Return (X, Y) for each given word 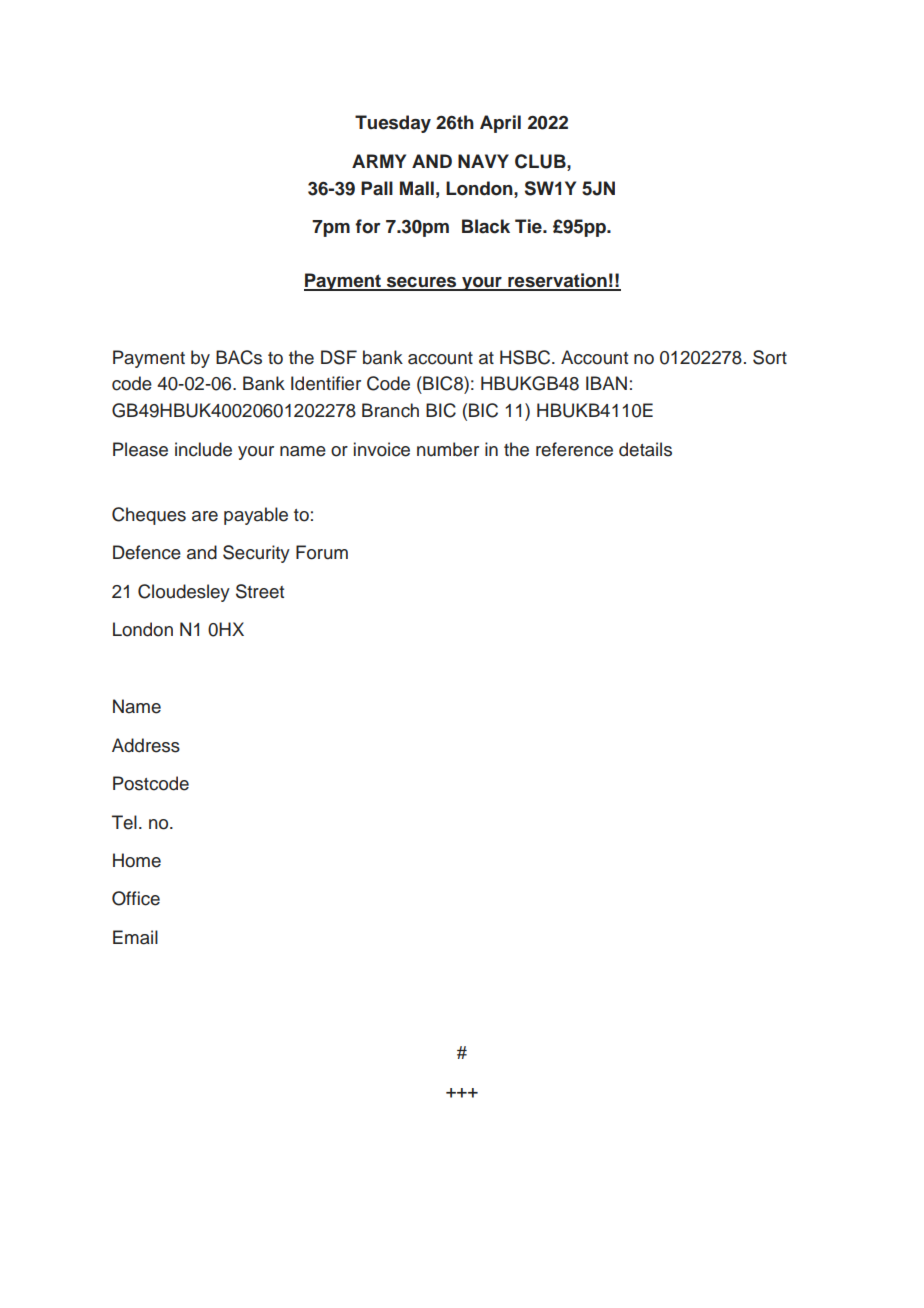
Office (136, 898)
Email (135, 937)
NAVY (483, 161)
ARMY (379, 161)
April (500, 124)
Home (137, 860)
